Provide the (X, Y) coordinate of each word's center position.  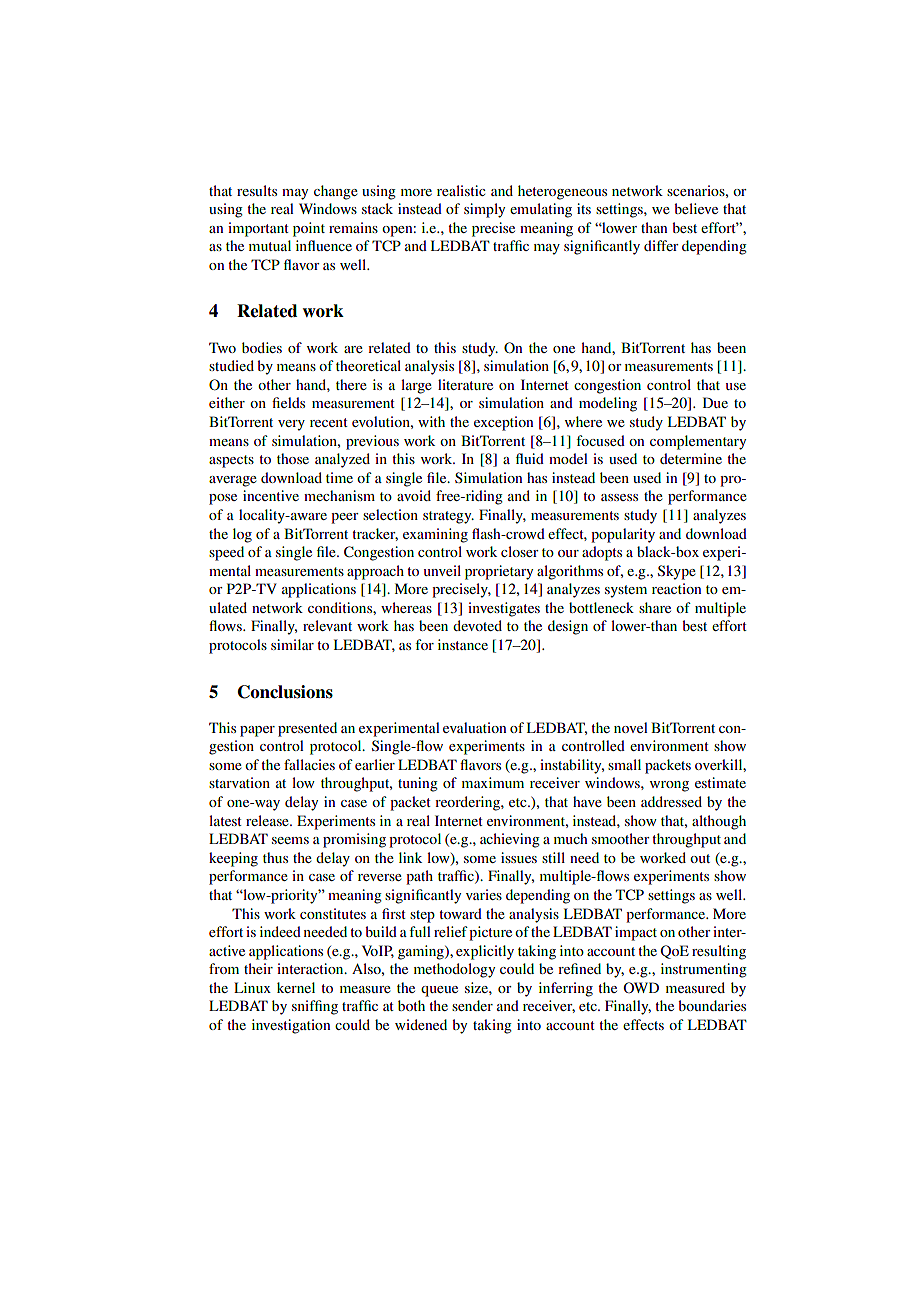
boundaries (712, 1005)
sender (472, 1005)
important (258, 229)
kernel (296, 987)
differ (661, 245)
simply (484, 210)
